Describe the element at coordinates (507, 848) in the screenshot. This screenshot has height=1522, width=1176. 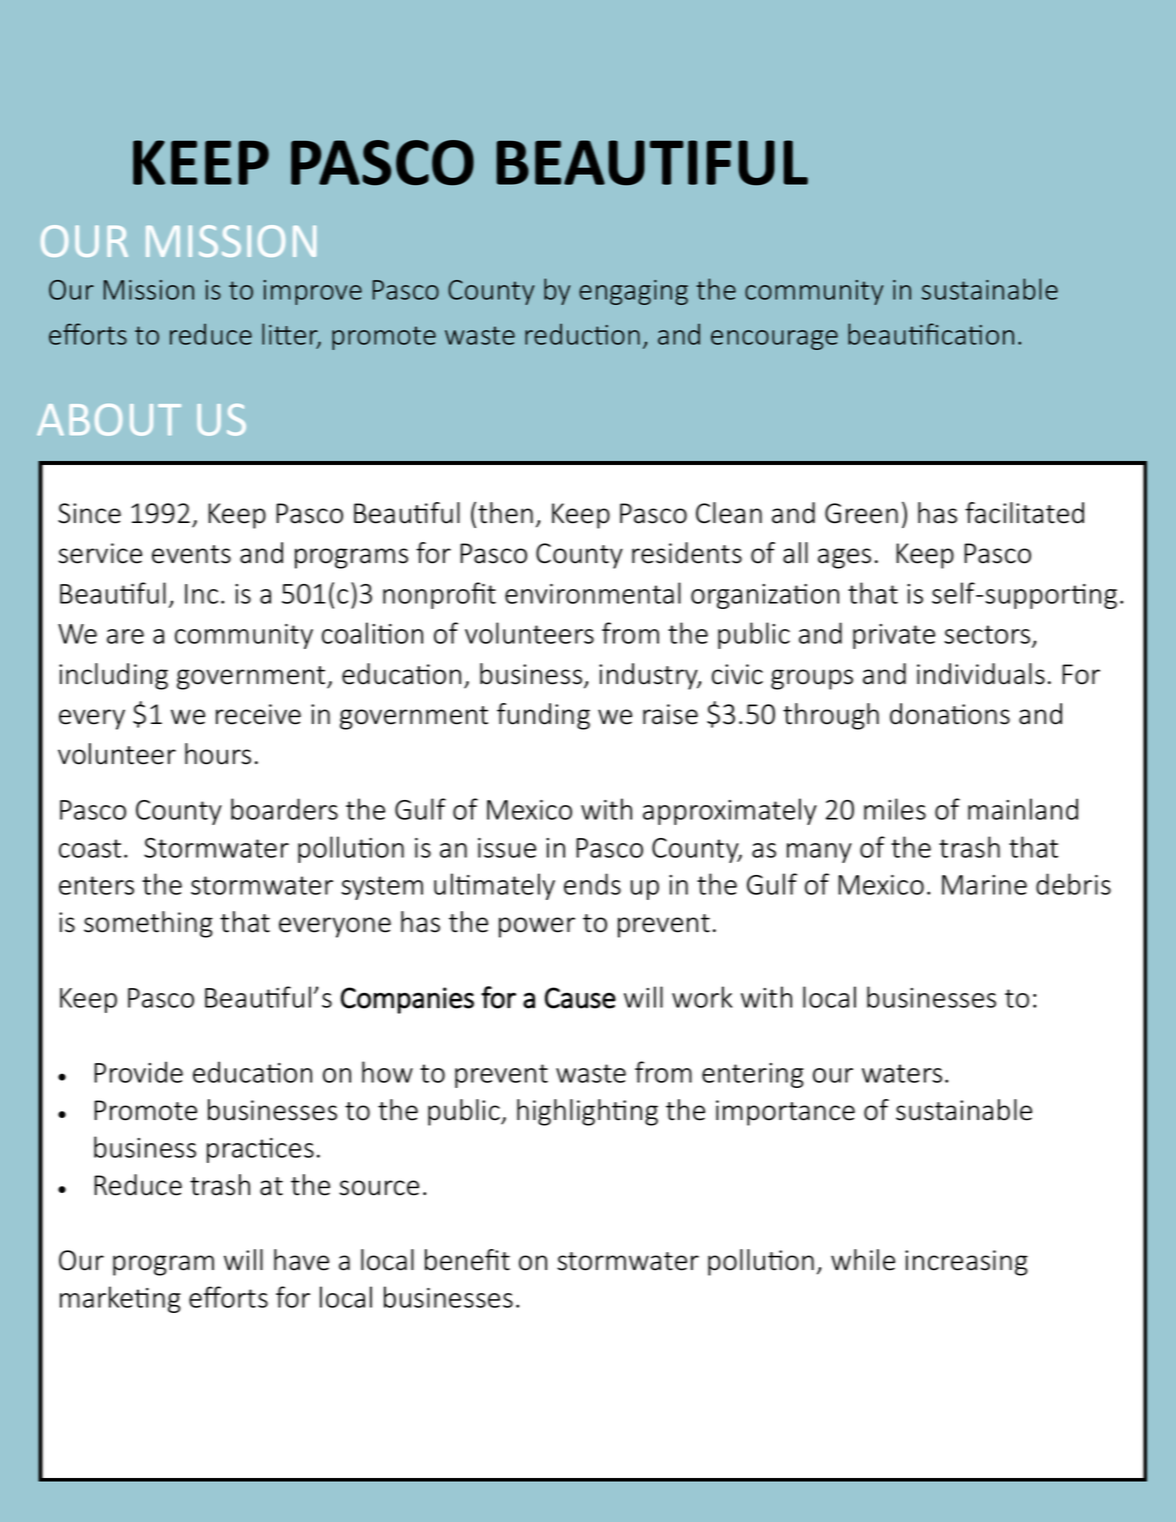
I see `issue` at that location.
